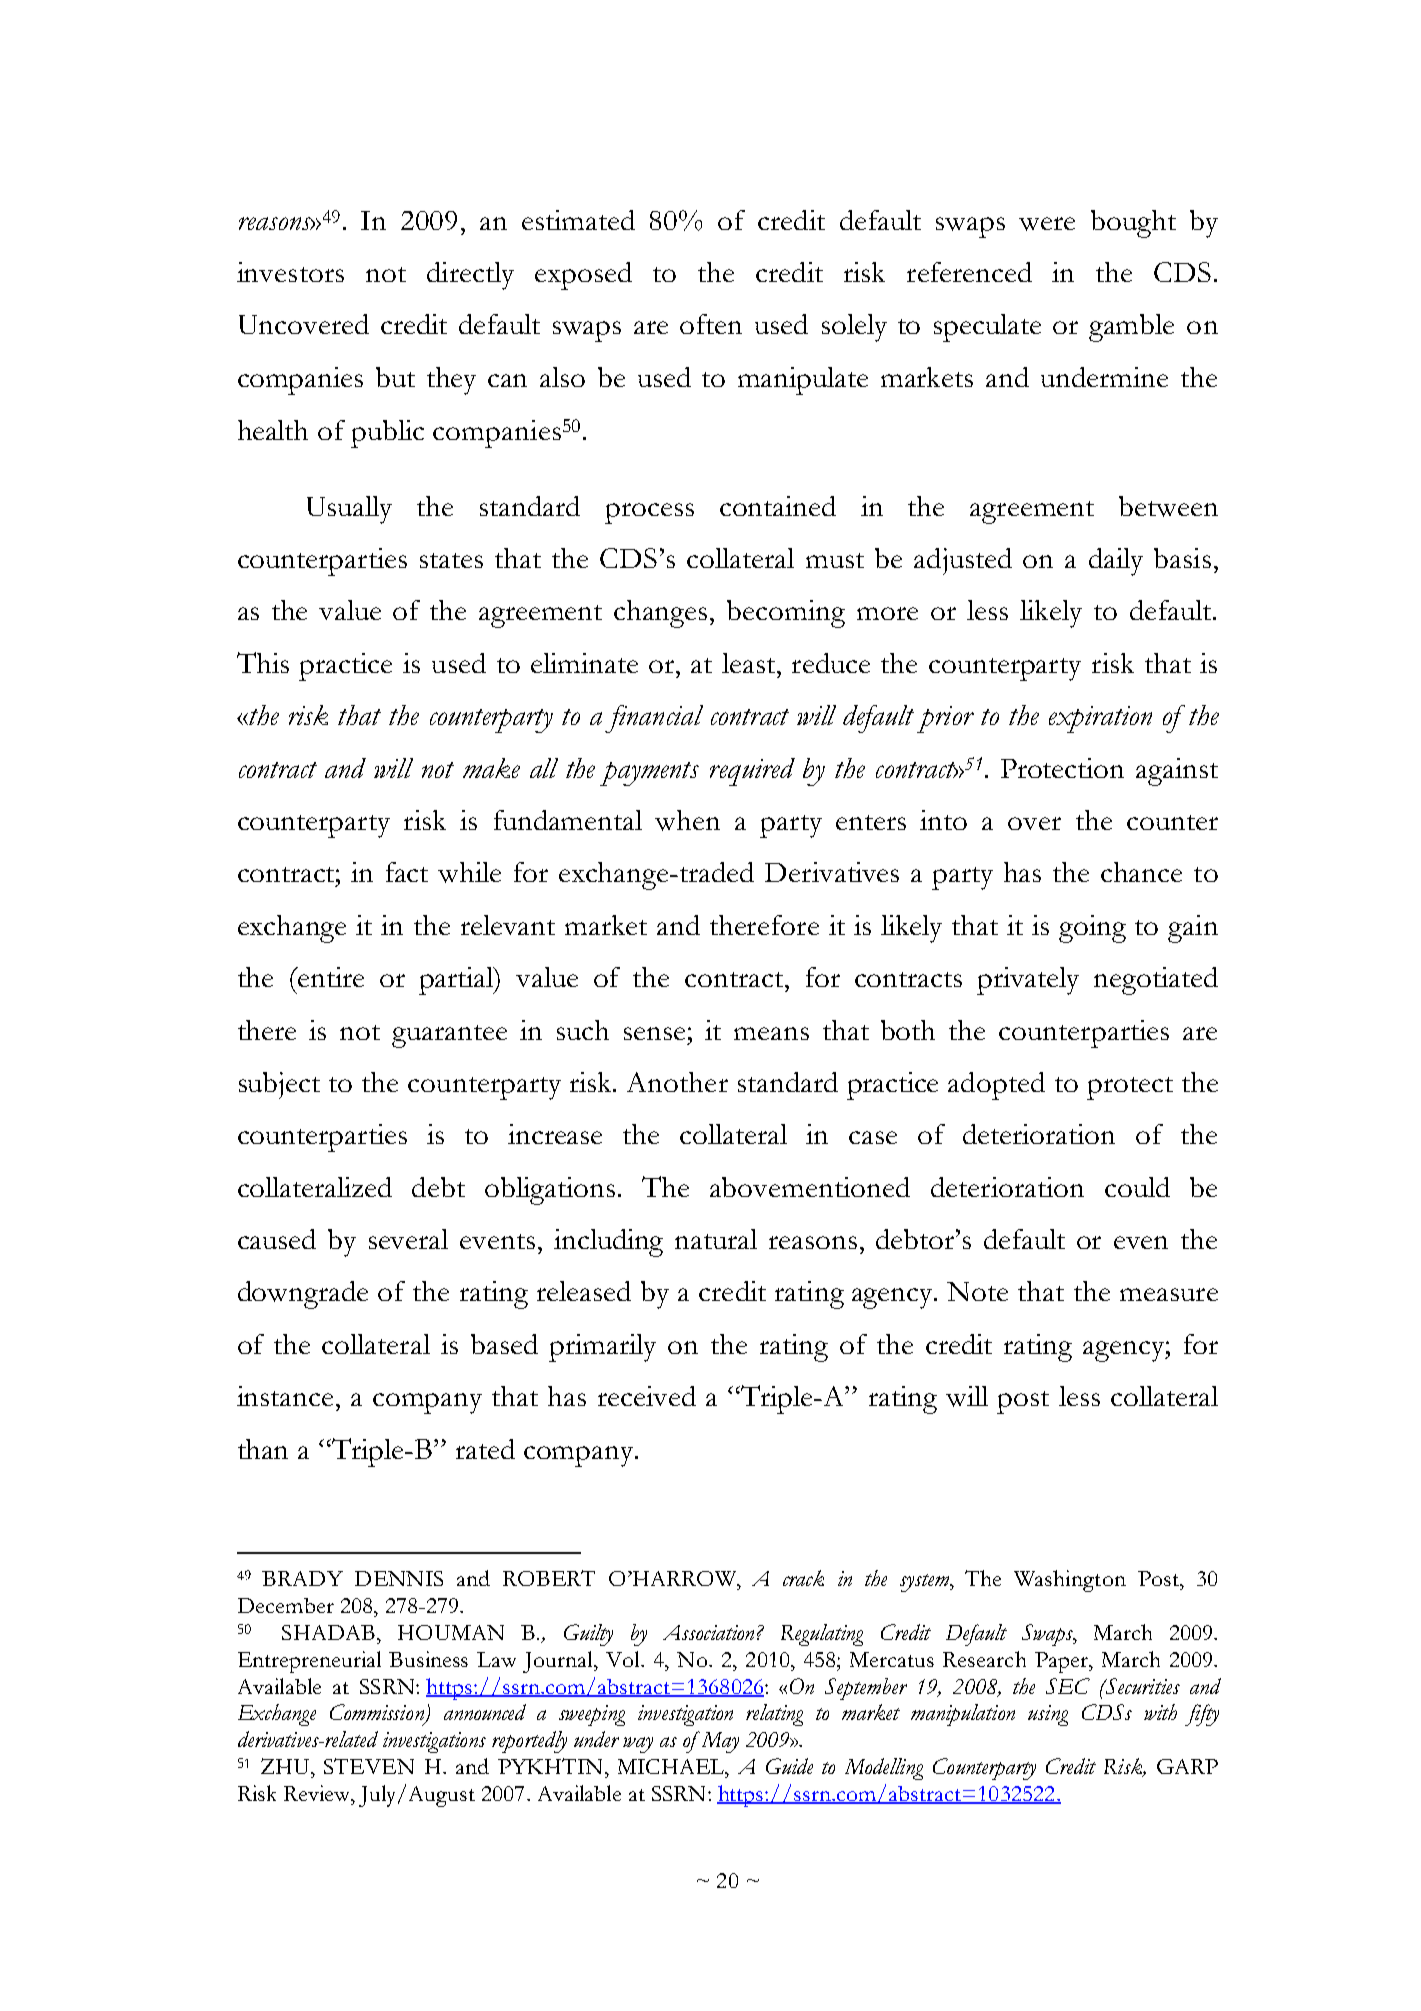 Image resolution: width=1421 pixels, height=2011 pixels. Describe the element at coordinates (647, 1396) in the screenshot. I see `received` at that location.
